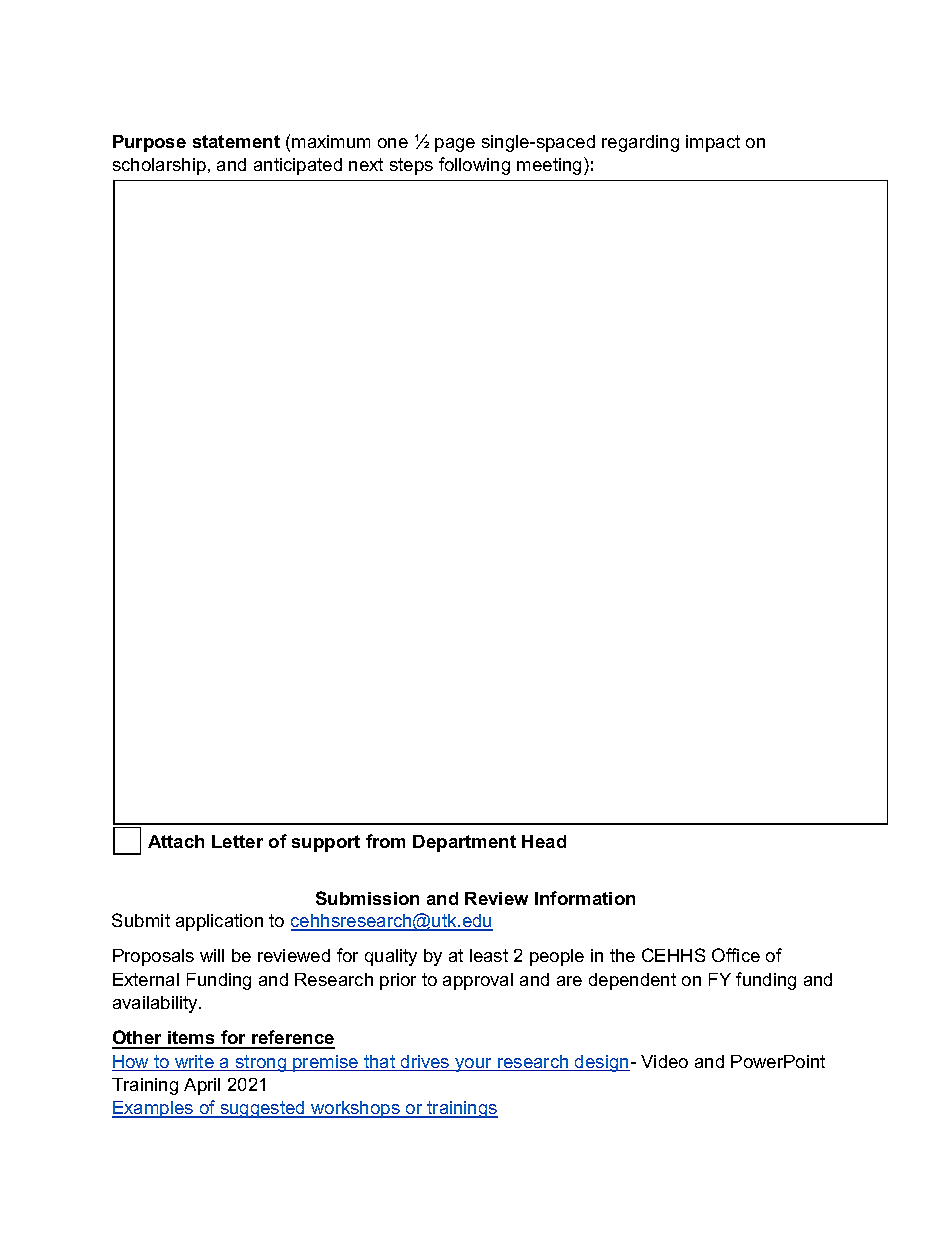 The height and width of the screenshot is (1233, 952). What do you see at coordinates (385, 841) in the screenshot?
I see `from` at bounding box center [385, 841].
